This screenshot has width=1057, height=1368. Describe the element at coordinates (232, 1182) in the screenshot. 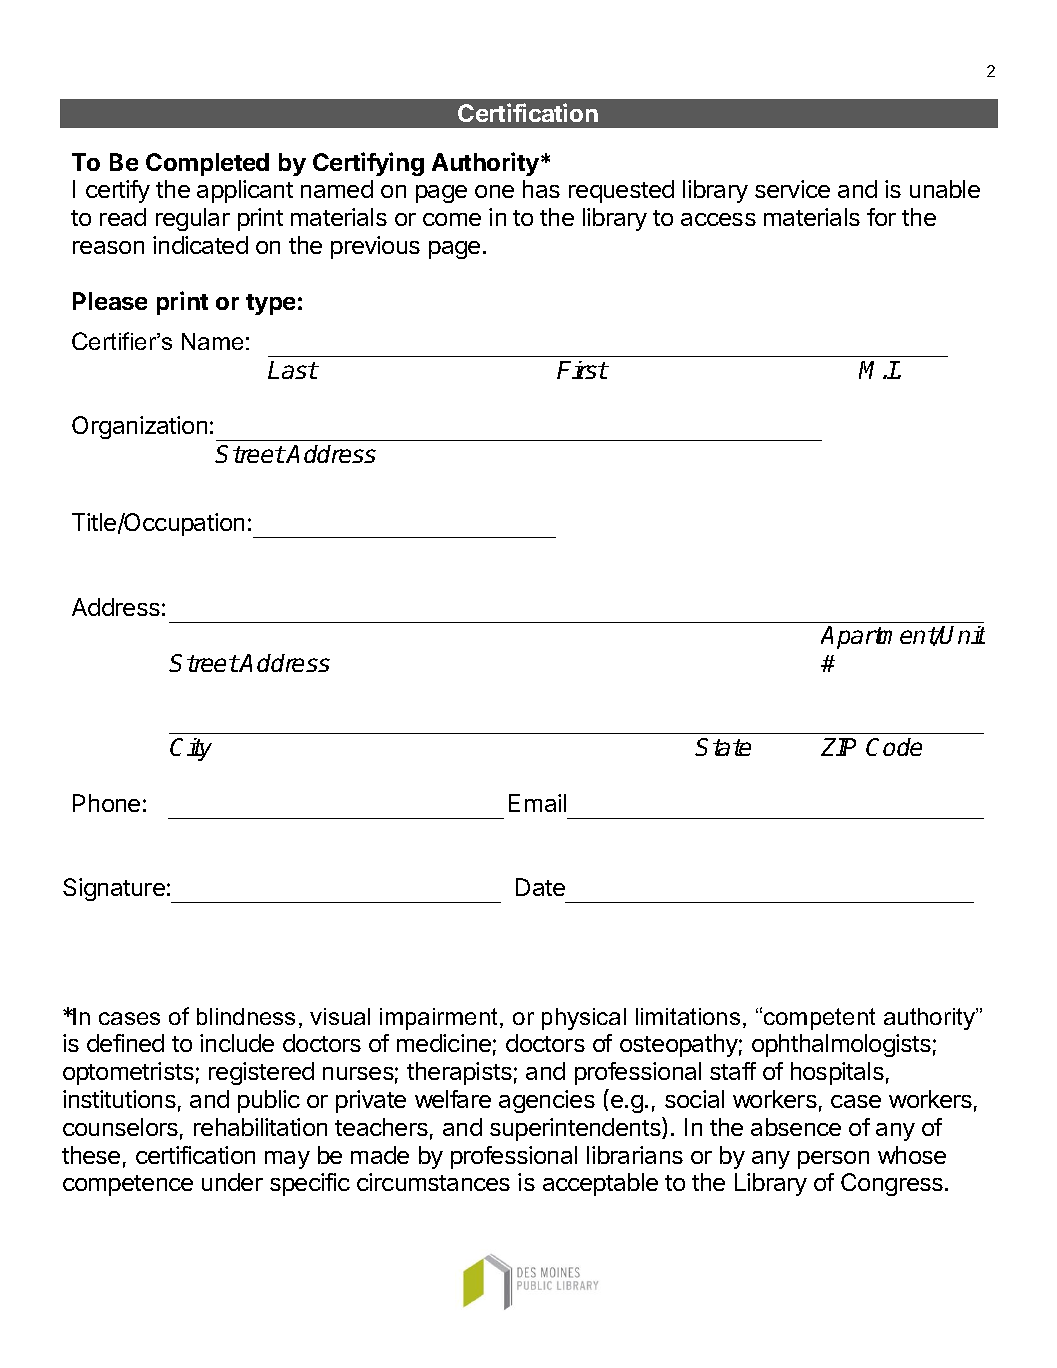

I see `under` at that location.
